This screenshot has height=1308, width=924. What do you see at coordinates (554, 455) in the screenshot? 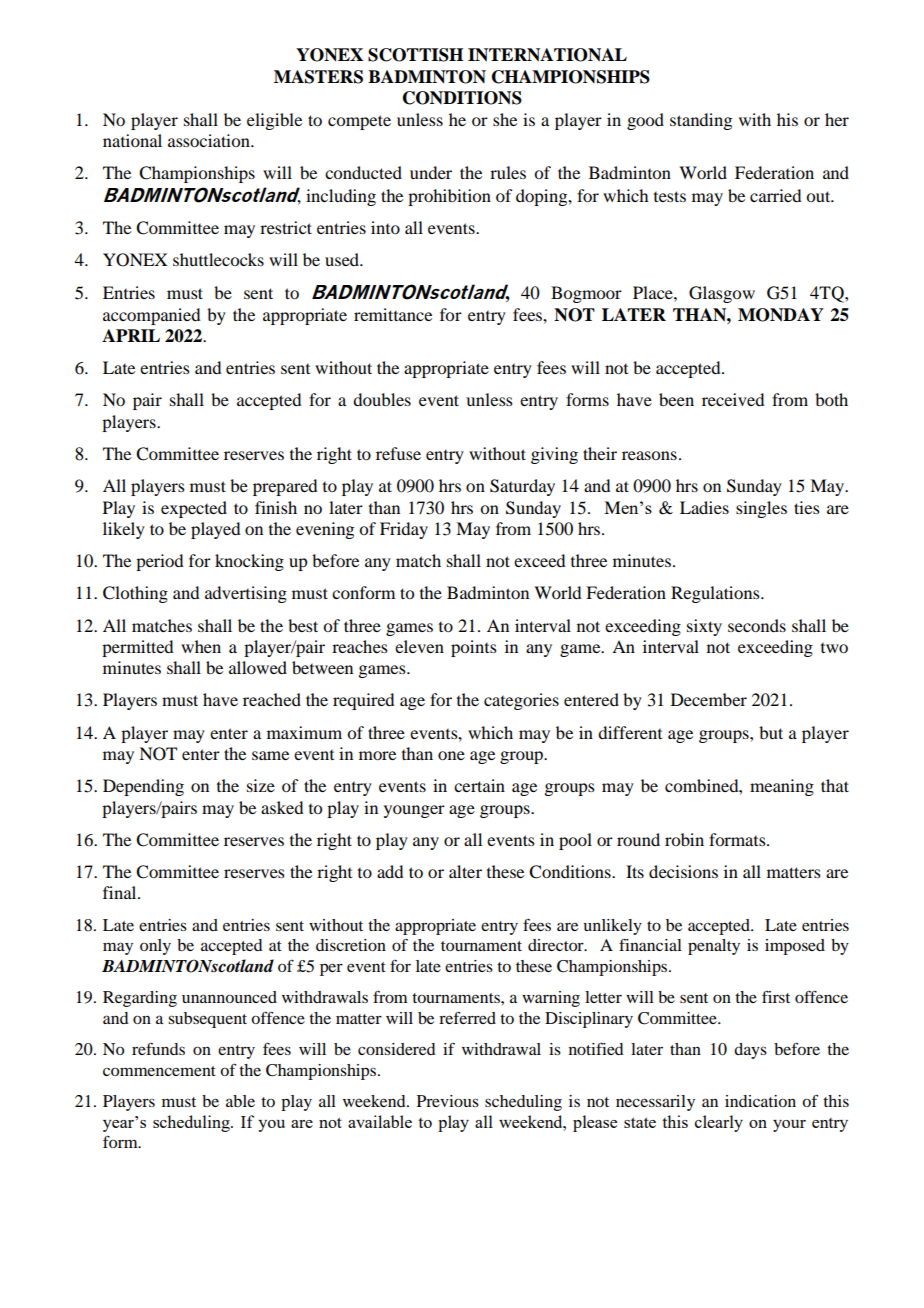
I see `giving` at bounding box center [554, 455].
